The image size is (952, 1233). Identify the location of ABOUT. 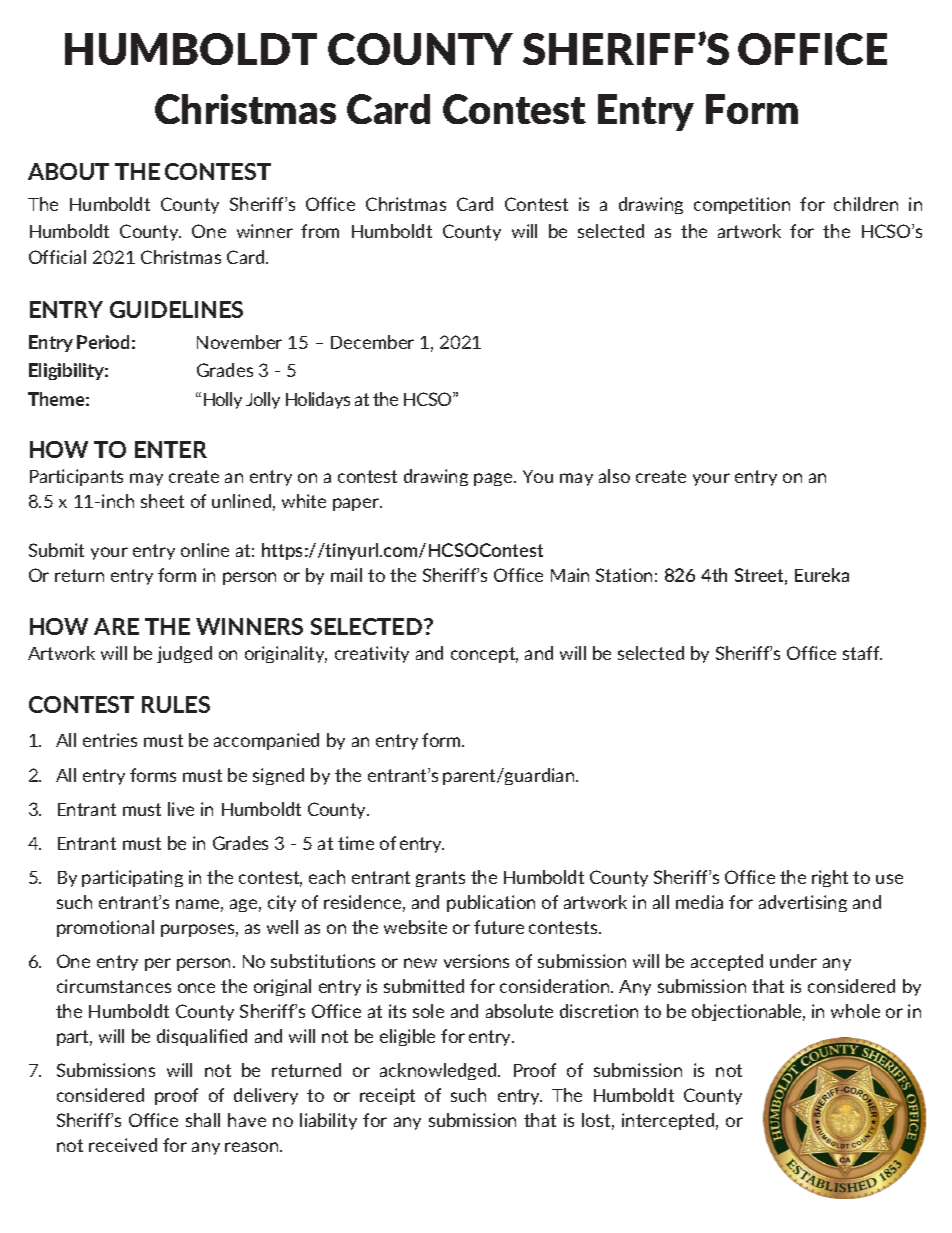
(68, 171).
